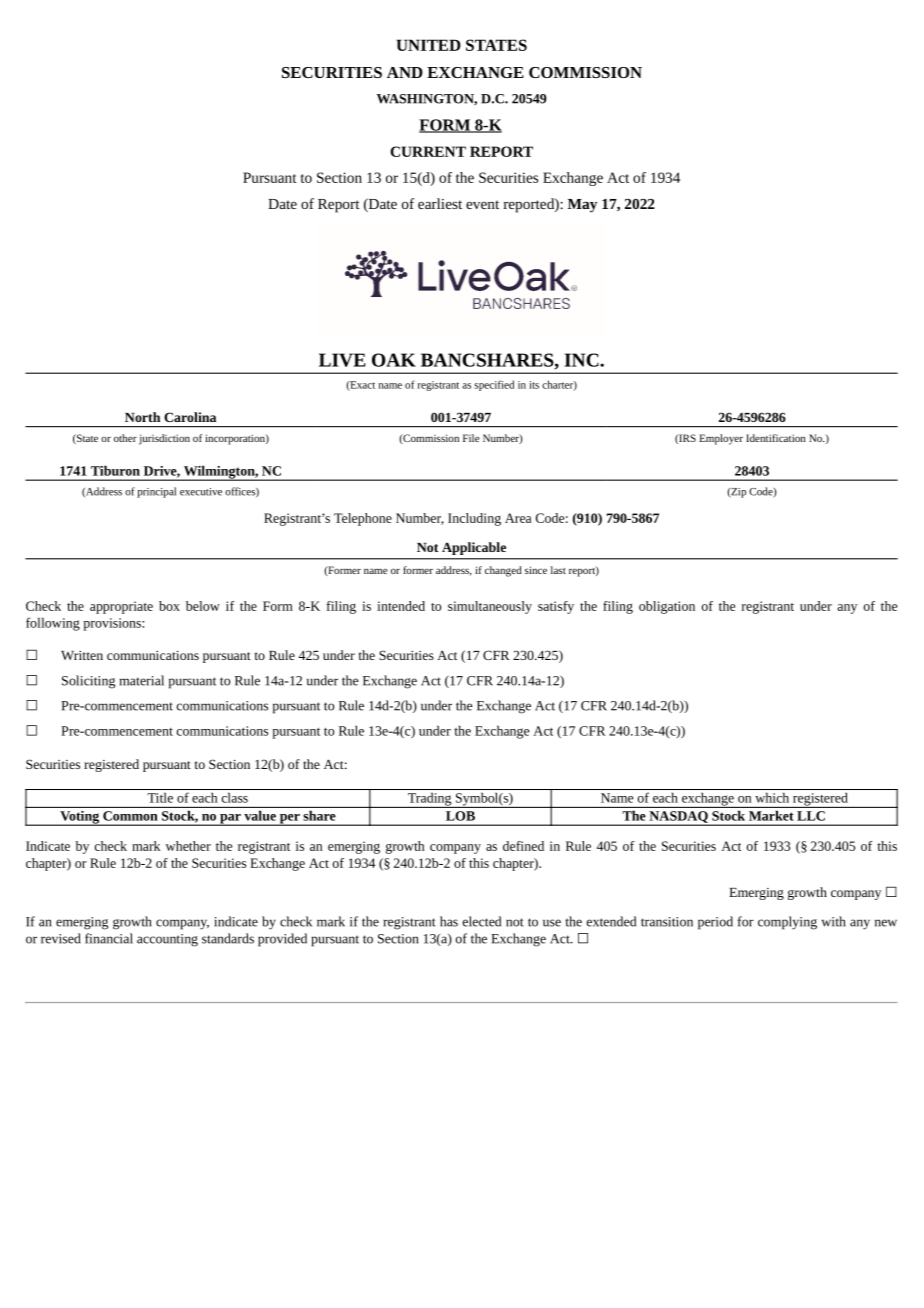 This screenshot has width=924, height=1308. Describe the element at coordinates (167, 940) in the screenshot. I see `accounting` at that location.
